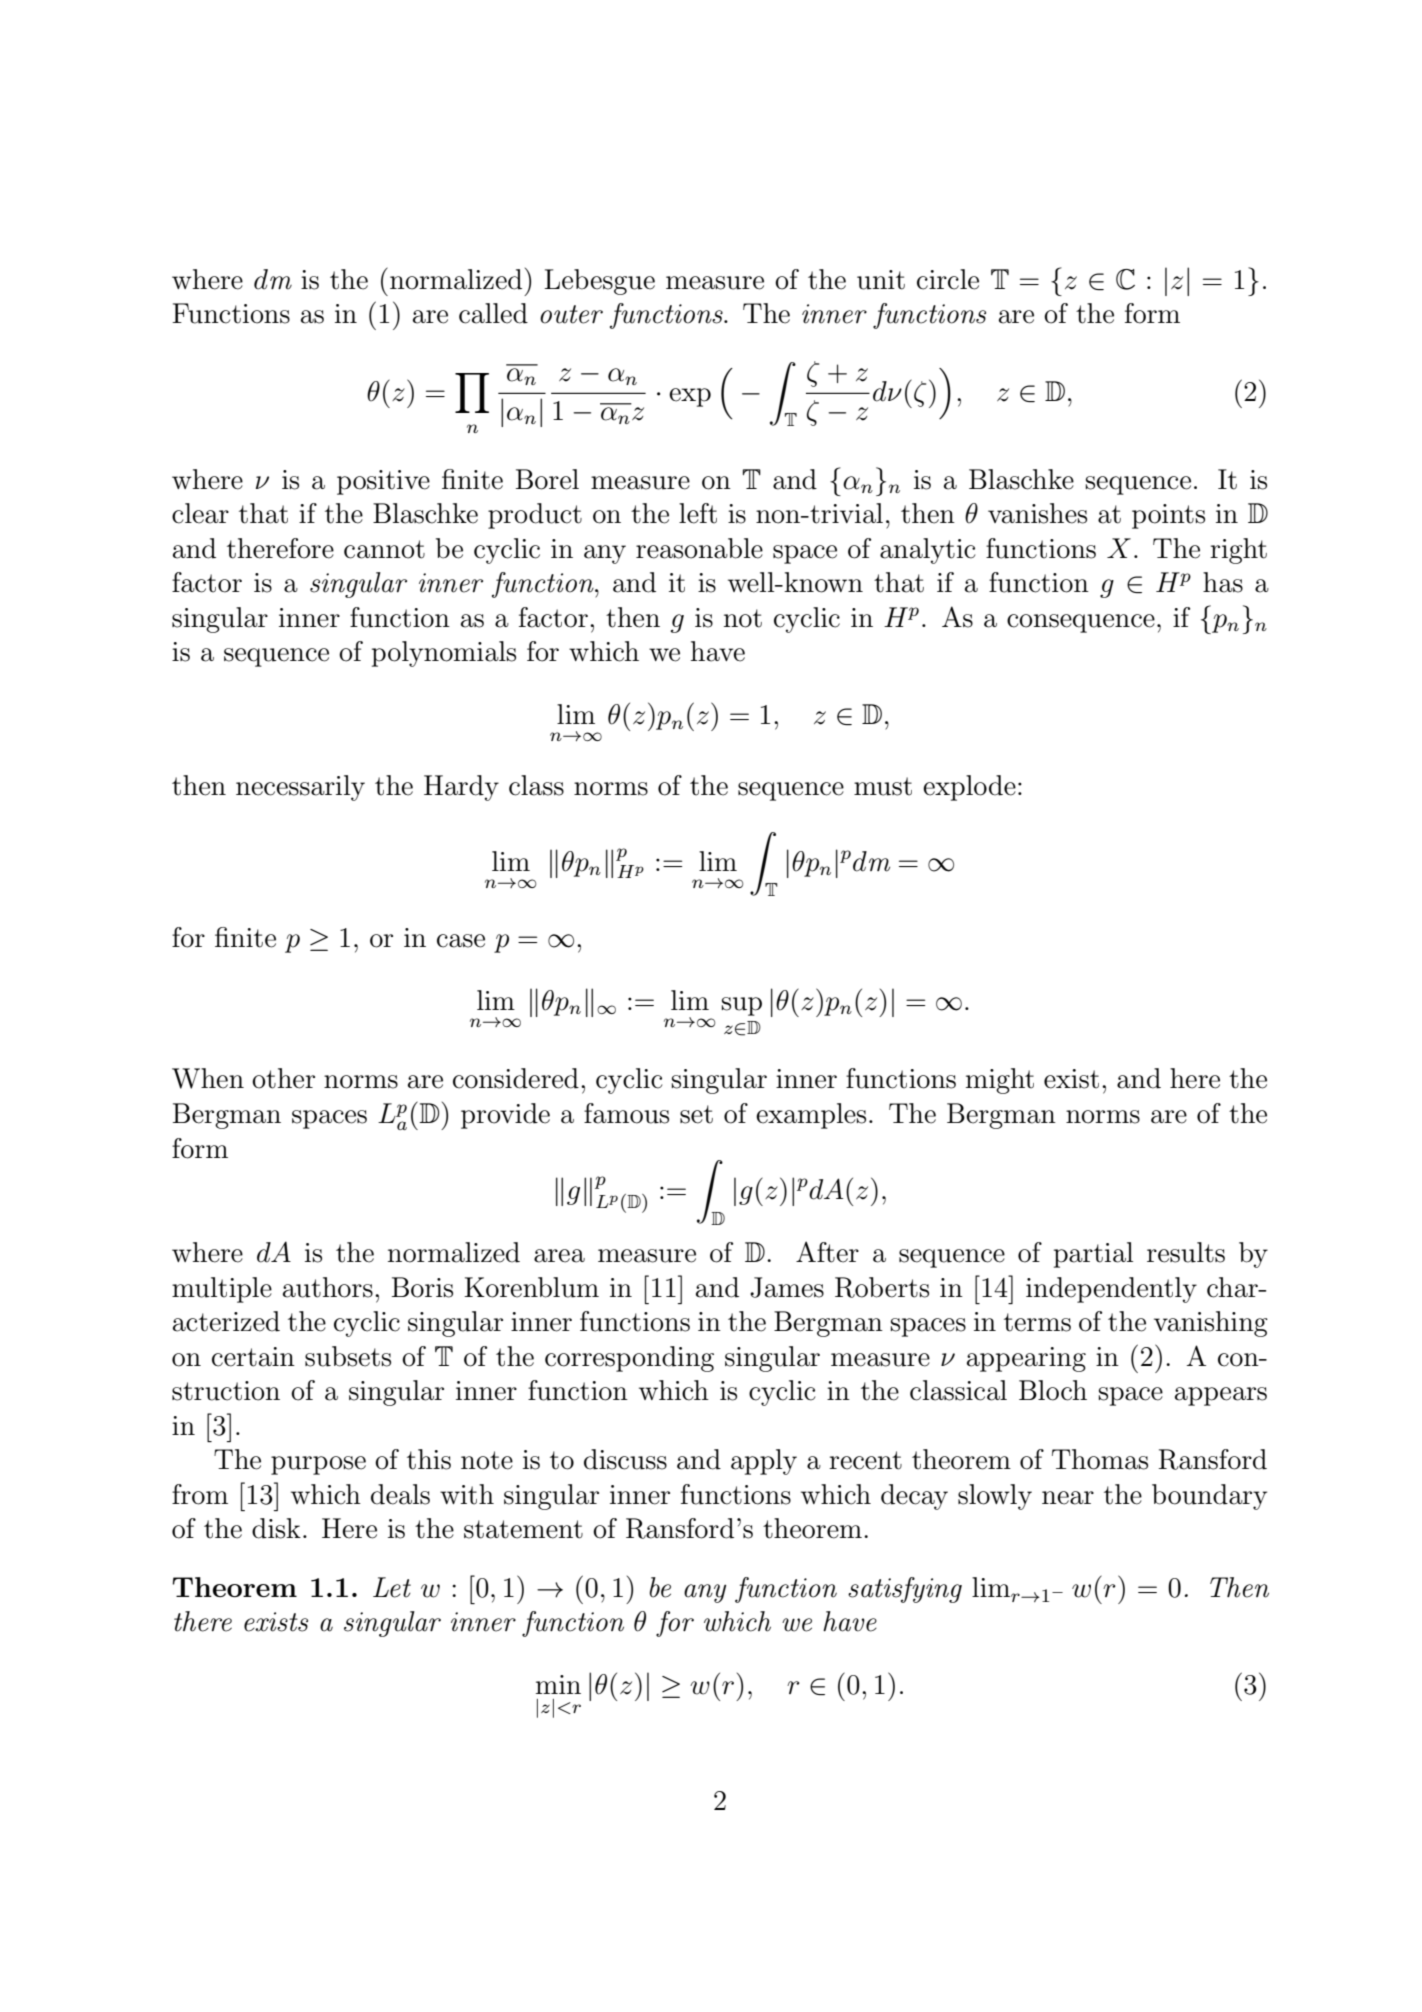 The image size is (1422, 2012). Describe the element at coordinates (599, 282) in the screenshot. I see `Lebesgue` at that location.
